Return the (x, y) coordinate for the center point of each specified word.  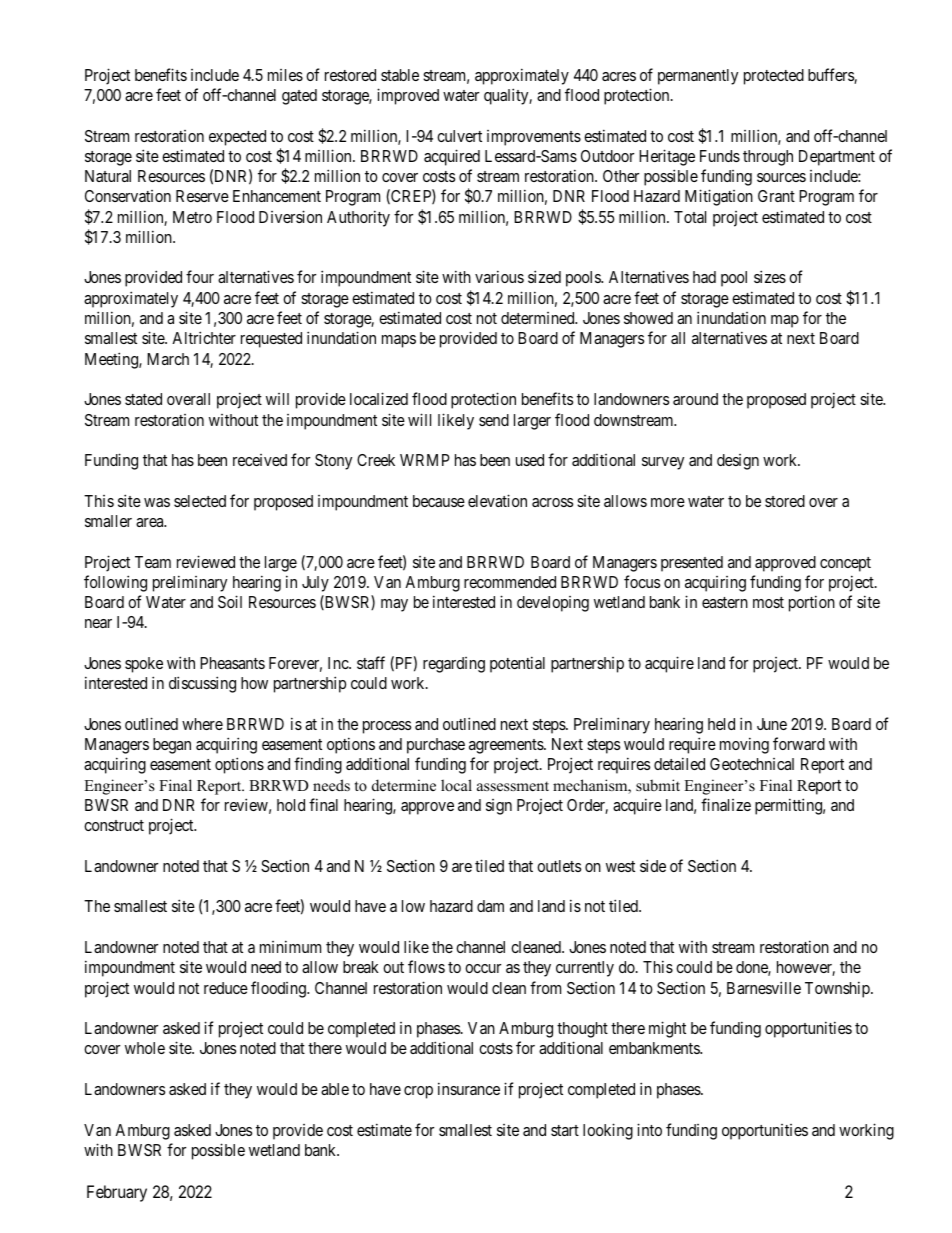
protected (774, 77)
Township (838, 989)
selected (200, 501)
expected (237, 138)
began (172, 746)
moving (744, 745)
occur (483, 968)
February (117, 1193)
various (499, 276)
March (168, 359)
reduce (226, 988)
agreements (507, 746)
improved (408, 96)
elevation (497, 500)
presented (692, 564)
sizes (770, 276)
